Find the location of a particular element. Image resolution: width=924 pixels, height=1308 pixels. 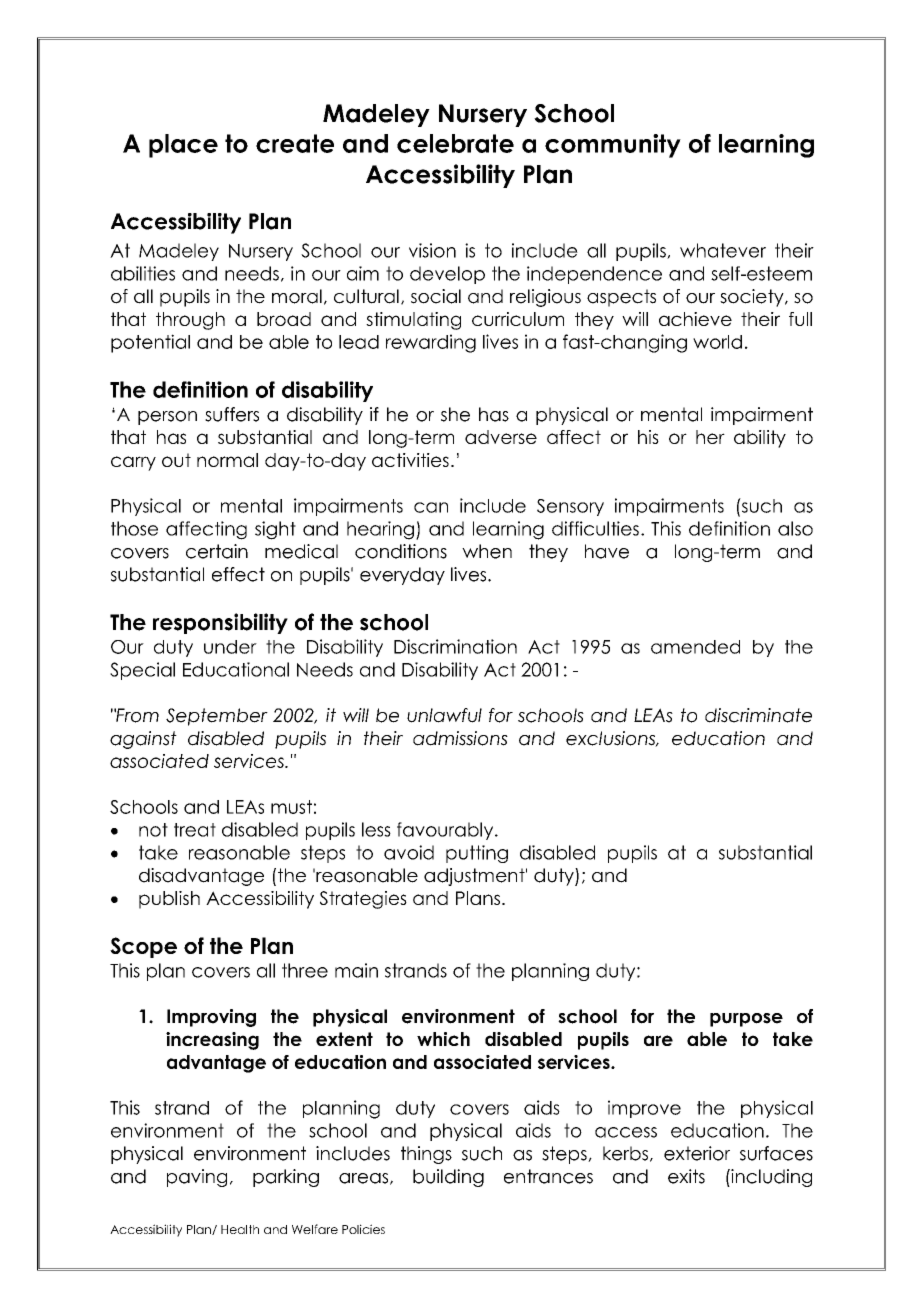

paving is located at coordinates (197, 1178).
